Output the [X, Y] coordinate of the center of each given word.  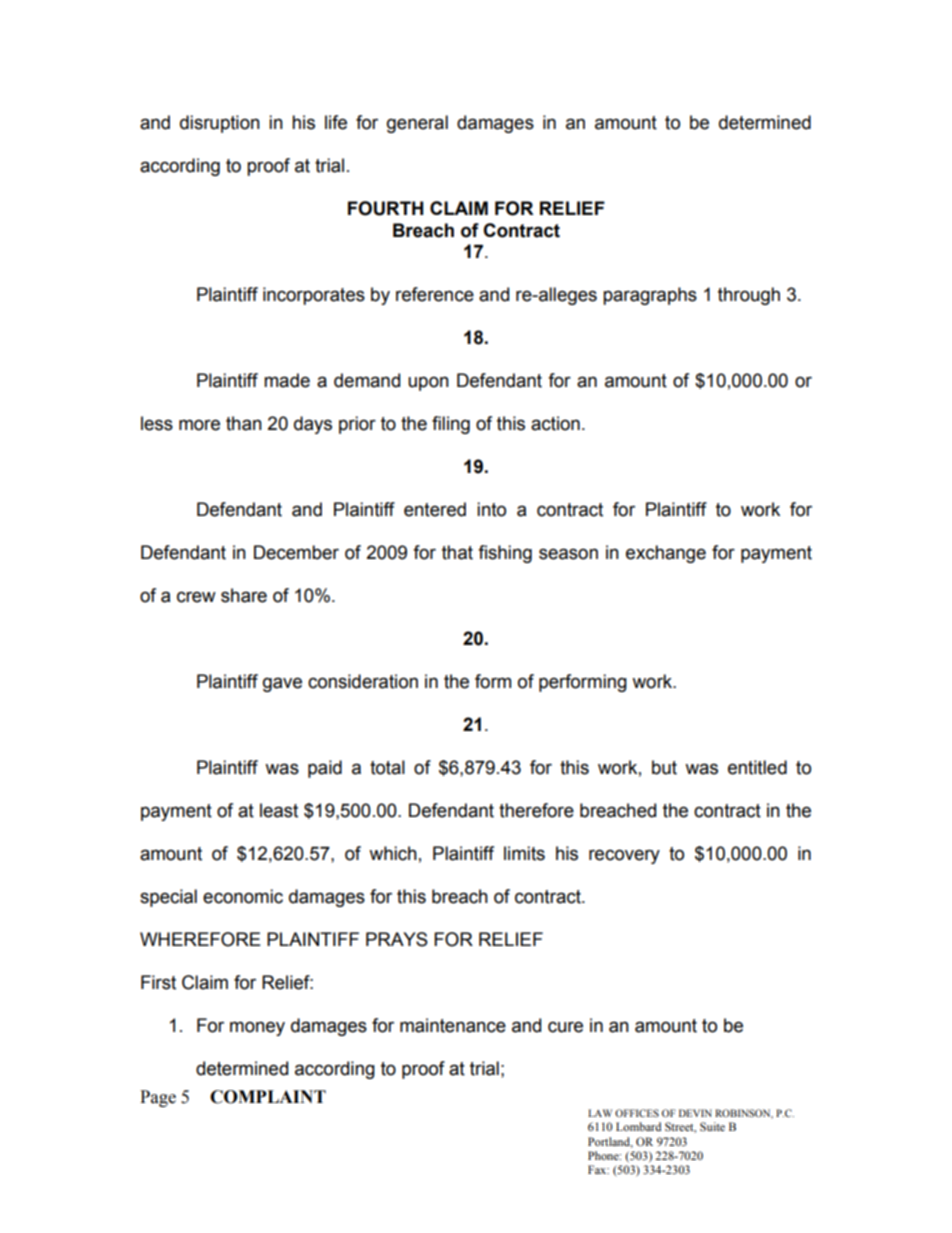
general [417, 124]
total [387, 767]
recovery [624, 856]
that [457, 552]
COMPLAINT [268, 1097]
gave [282, 684]
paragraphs [650, 296]
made [287, 380]
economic [243, 896]
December [296, 552]
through [749, 296]
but [664, 767]
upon [428, 383]
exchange [666, 554]
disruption [220, 124]
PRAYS [397, 939]
